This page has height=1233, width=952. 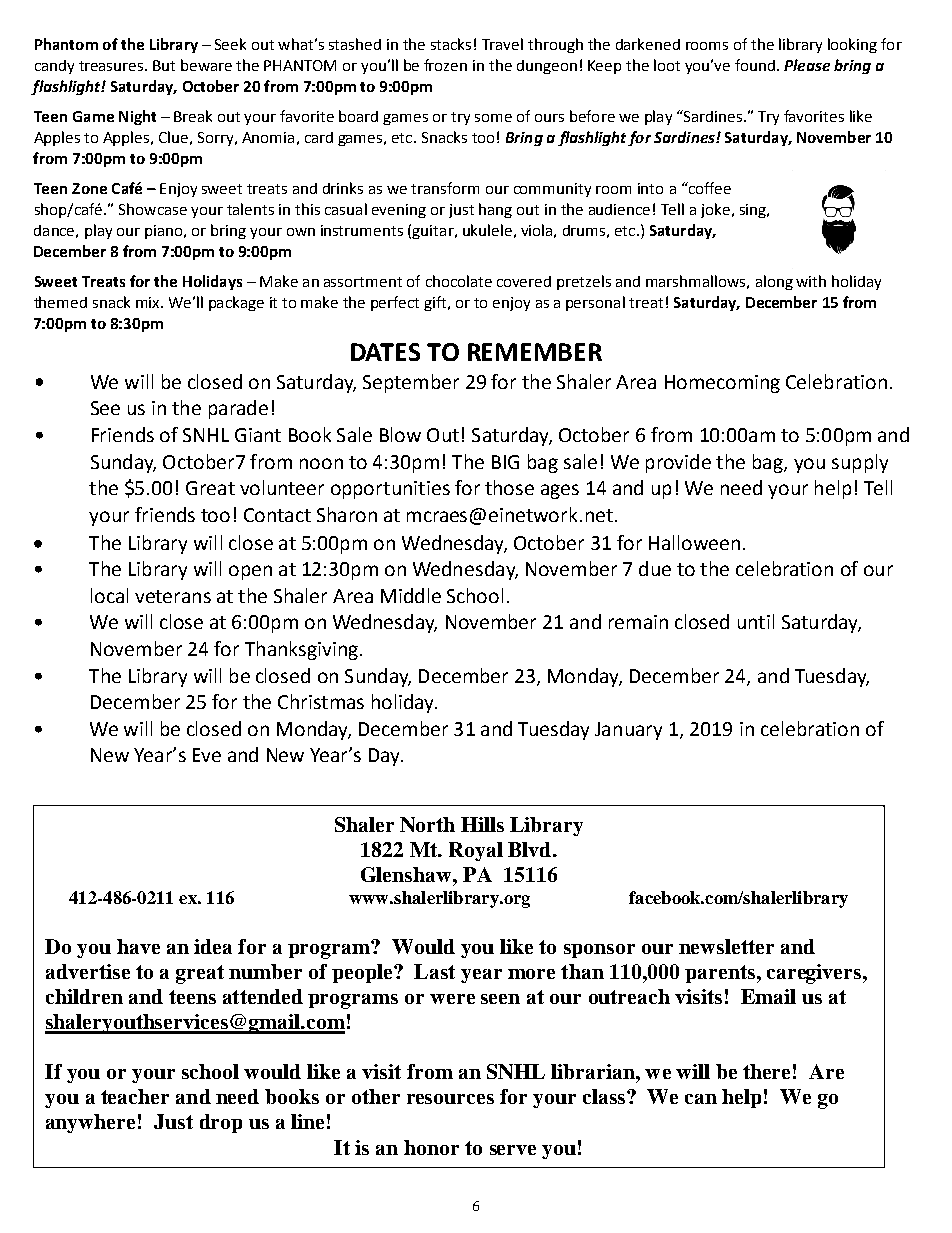 What do you see at coordinates (476, 851) in the page?
I see `Royal` at bounding box center [476, 851].
